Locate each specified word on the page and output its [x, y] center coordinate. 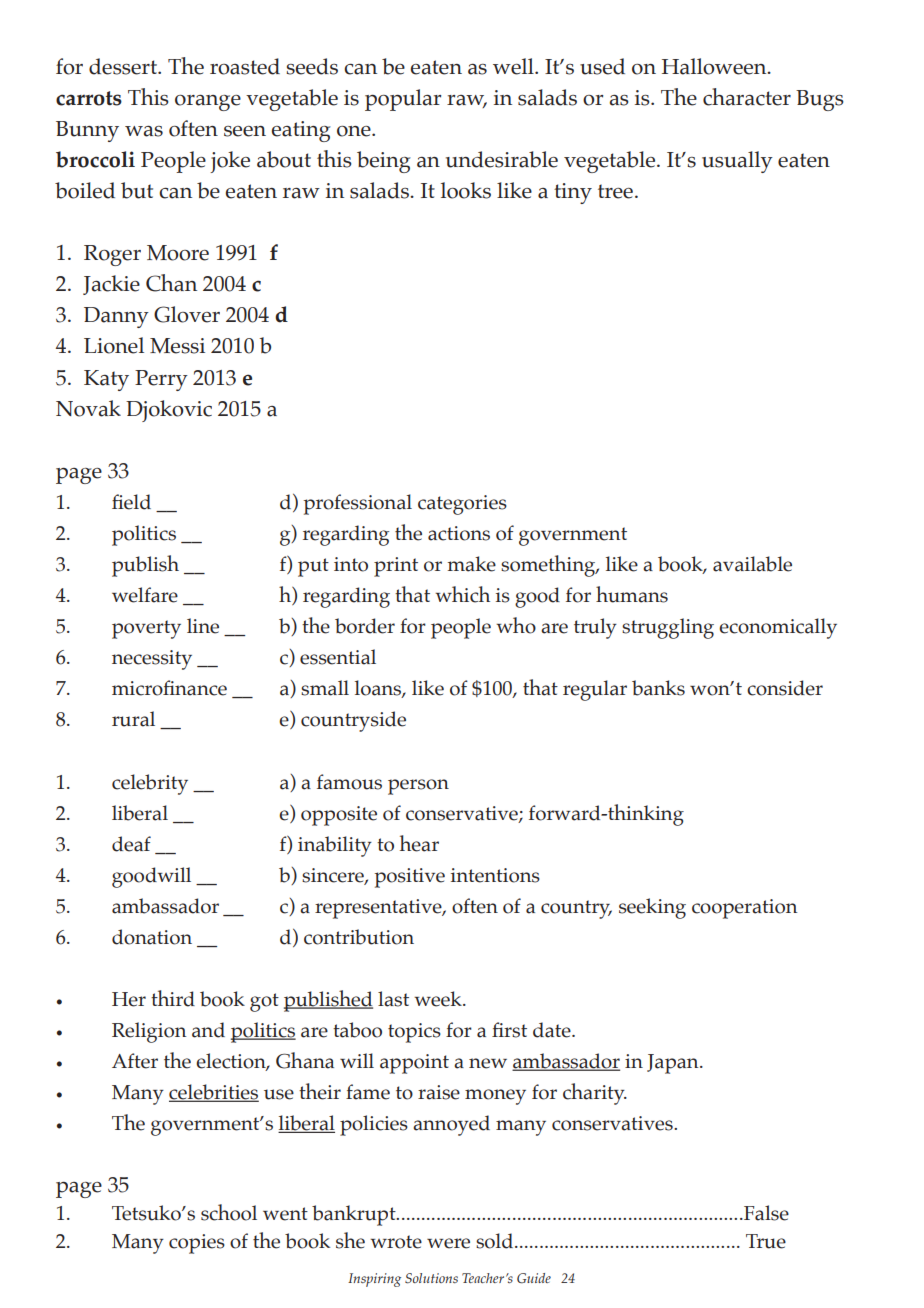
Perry [161, 380]
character [747, 97]
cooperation [744, 909]
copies [197, 1244]
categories [462, 505]
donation [152, 937]
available [752, 564]
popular [403, 100]
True [766, 1241]
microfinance [169, 688]
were [448, 1243]
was [144, 131]
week [439, 999]
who [516, 625]
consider [785, 688]
